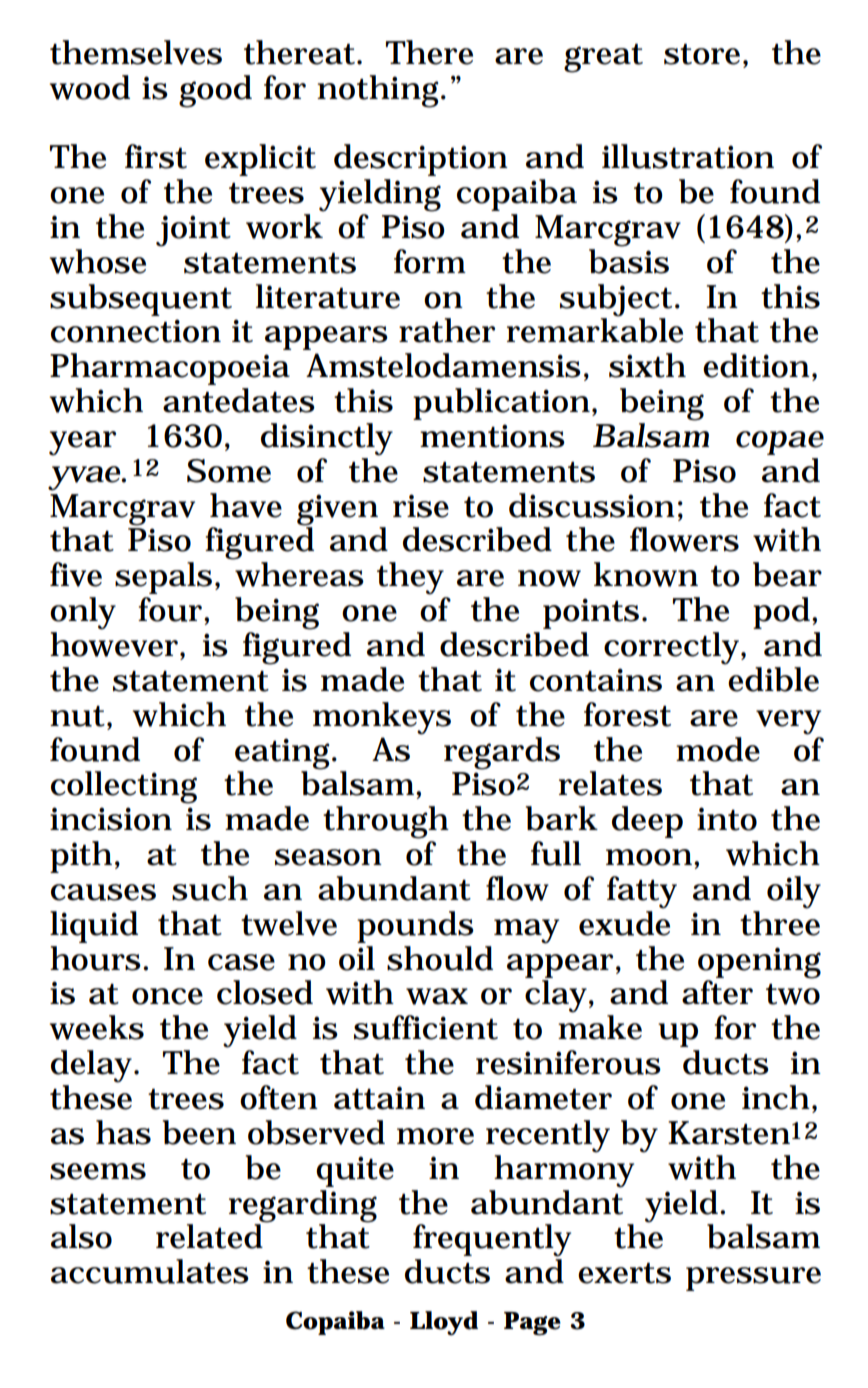 The height and width of the screenshot is (1388, 868). I want to click on themselves, so click(136, 52).
